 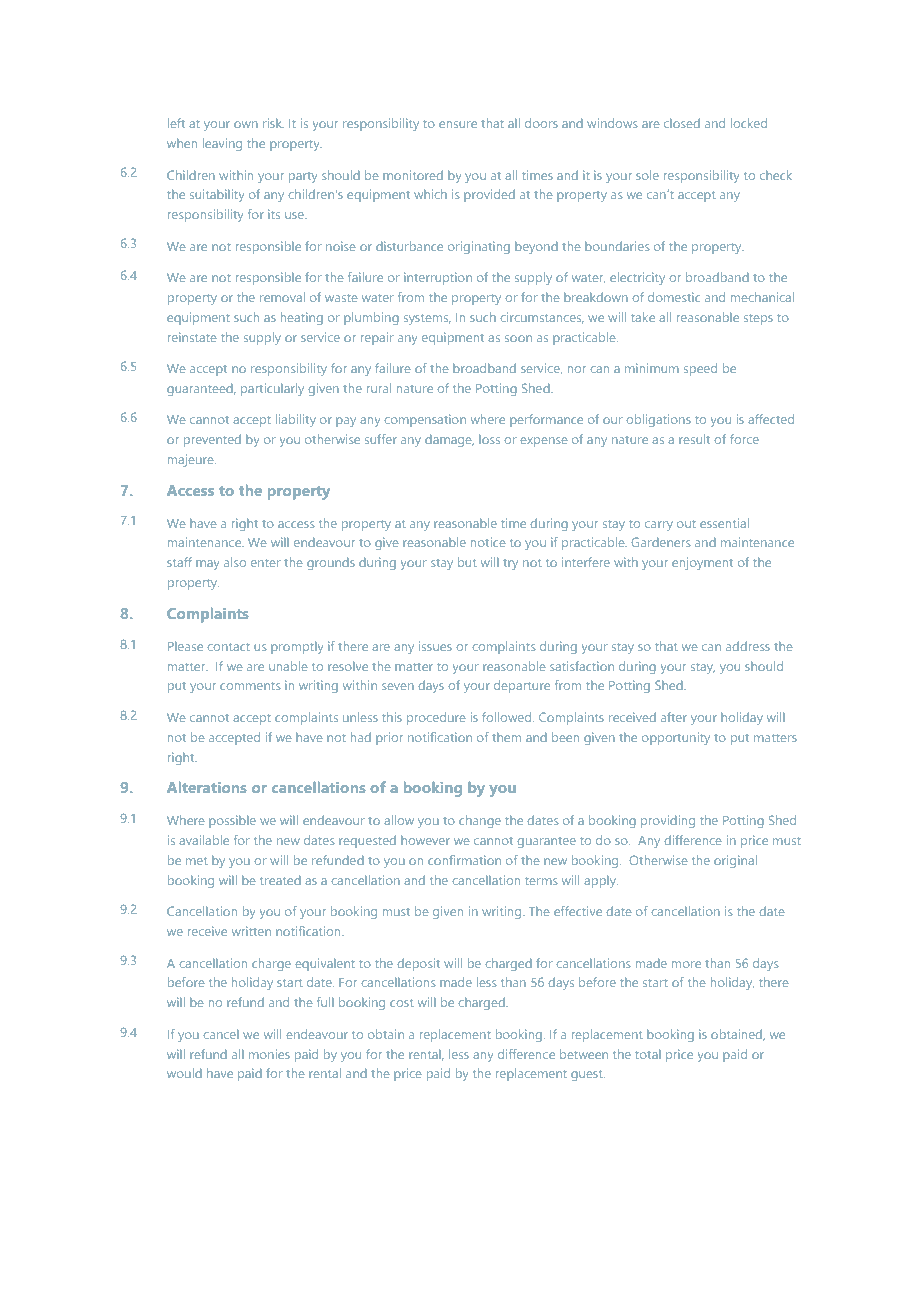 I want to click on particularly, so click(x=272, y=389).
